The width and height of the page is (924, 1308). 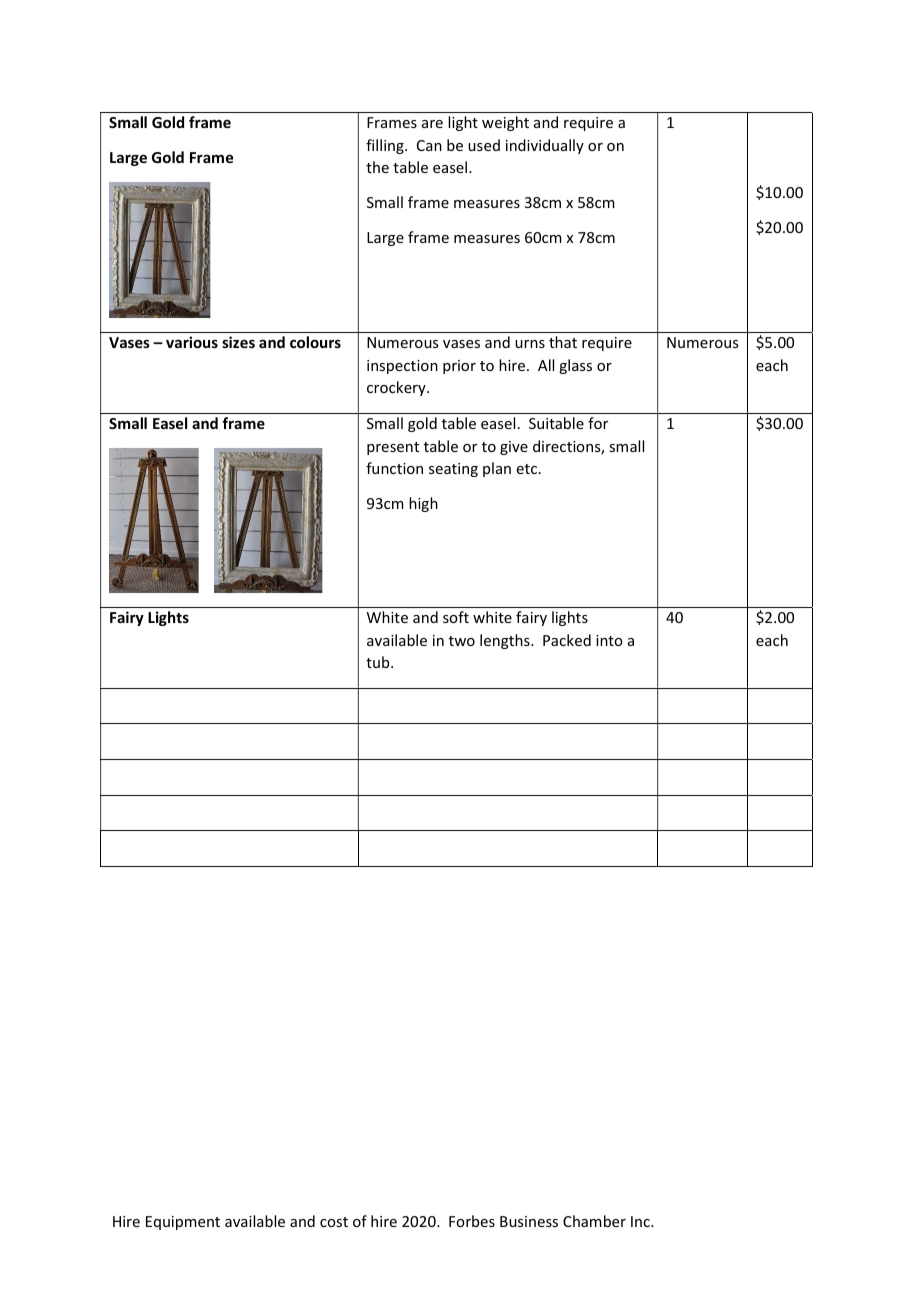 I want to click on two, so click(x=462, y=641).
